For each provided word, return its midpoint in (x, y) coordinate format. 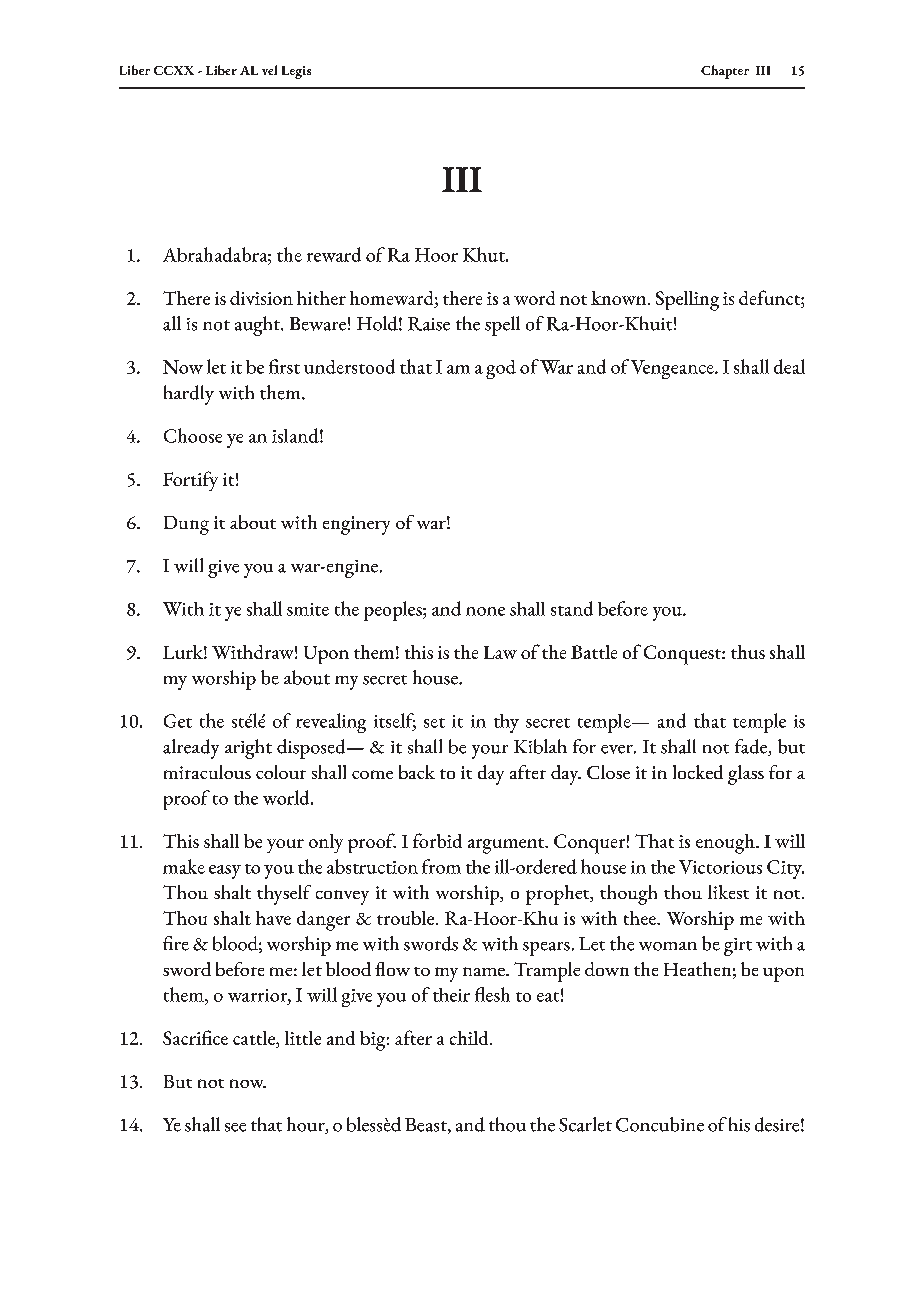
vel (269, 70)
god (501, 369)
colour (281, 772)
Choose (193, 435)
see (235, 1127)
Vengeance (673, 369)
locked (698, 772)
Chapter (725, 72)
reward (334, 254)
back (417, 772)
